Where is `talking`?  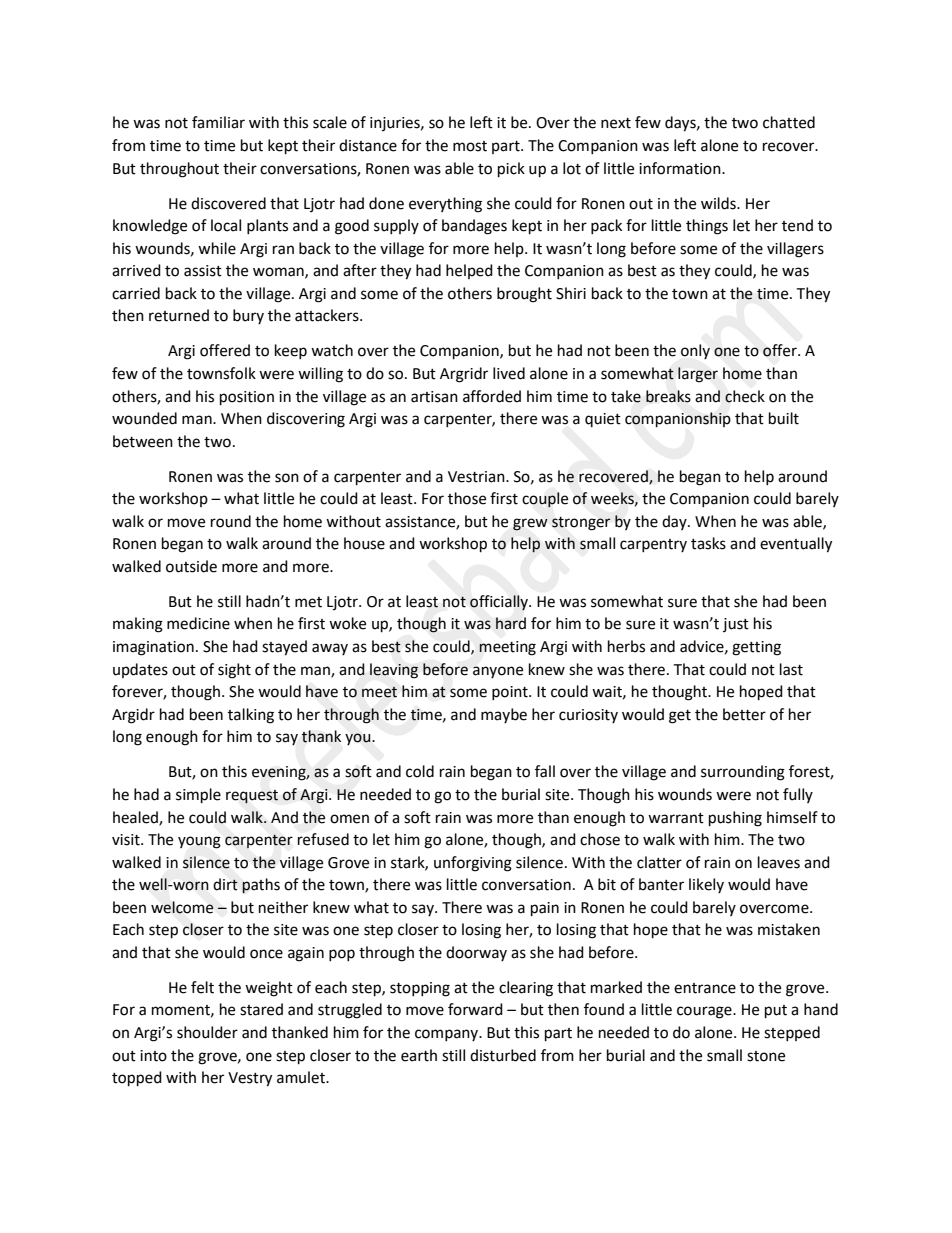 talking is located at coordinates (251, 716).
